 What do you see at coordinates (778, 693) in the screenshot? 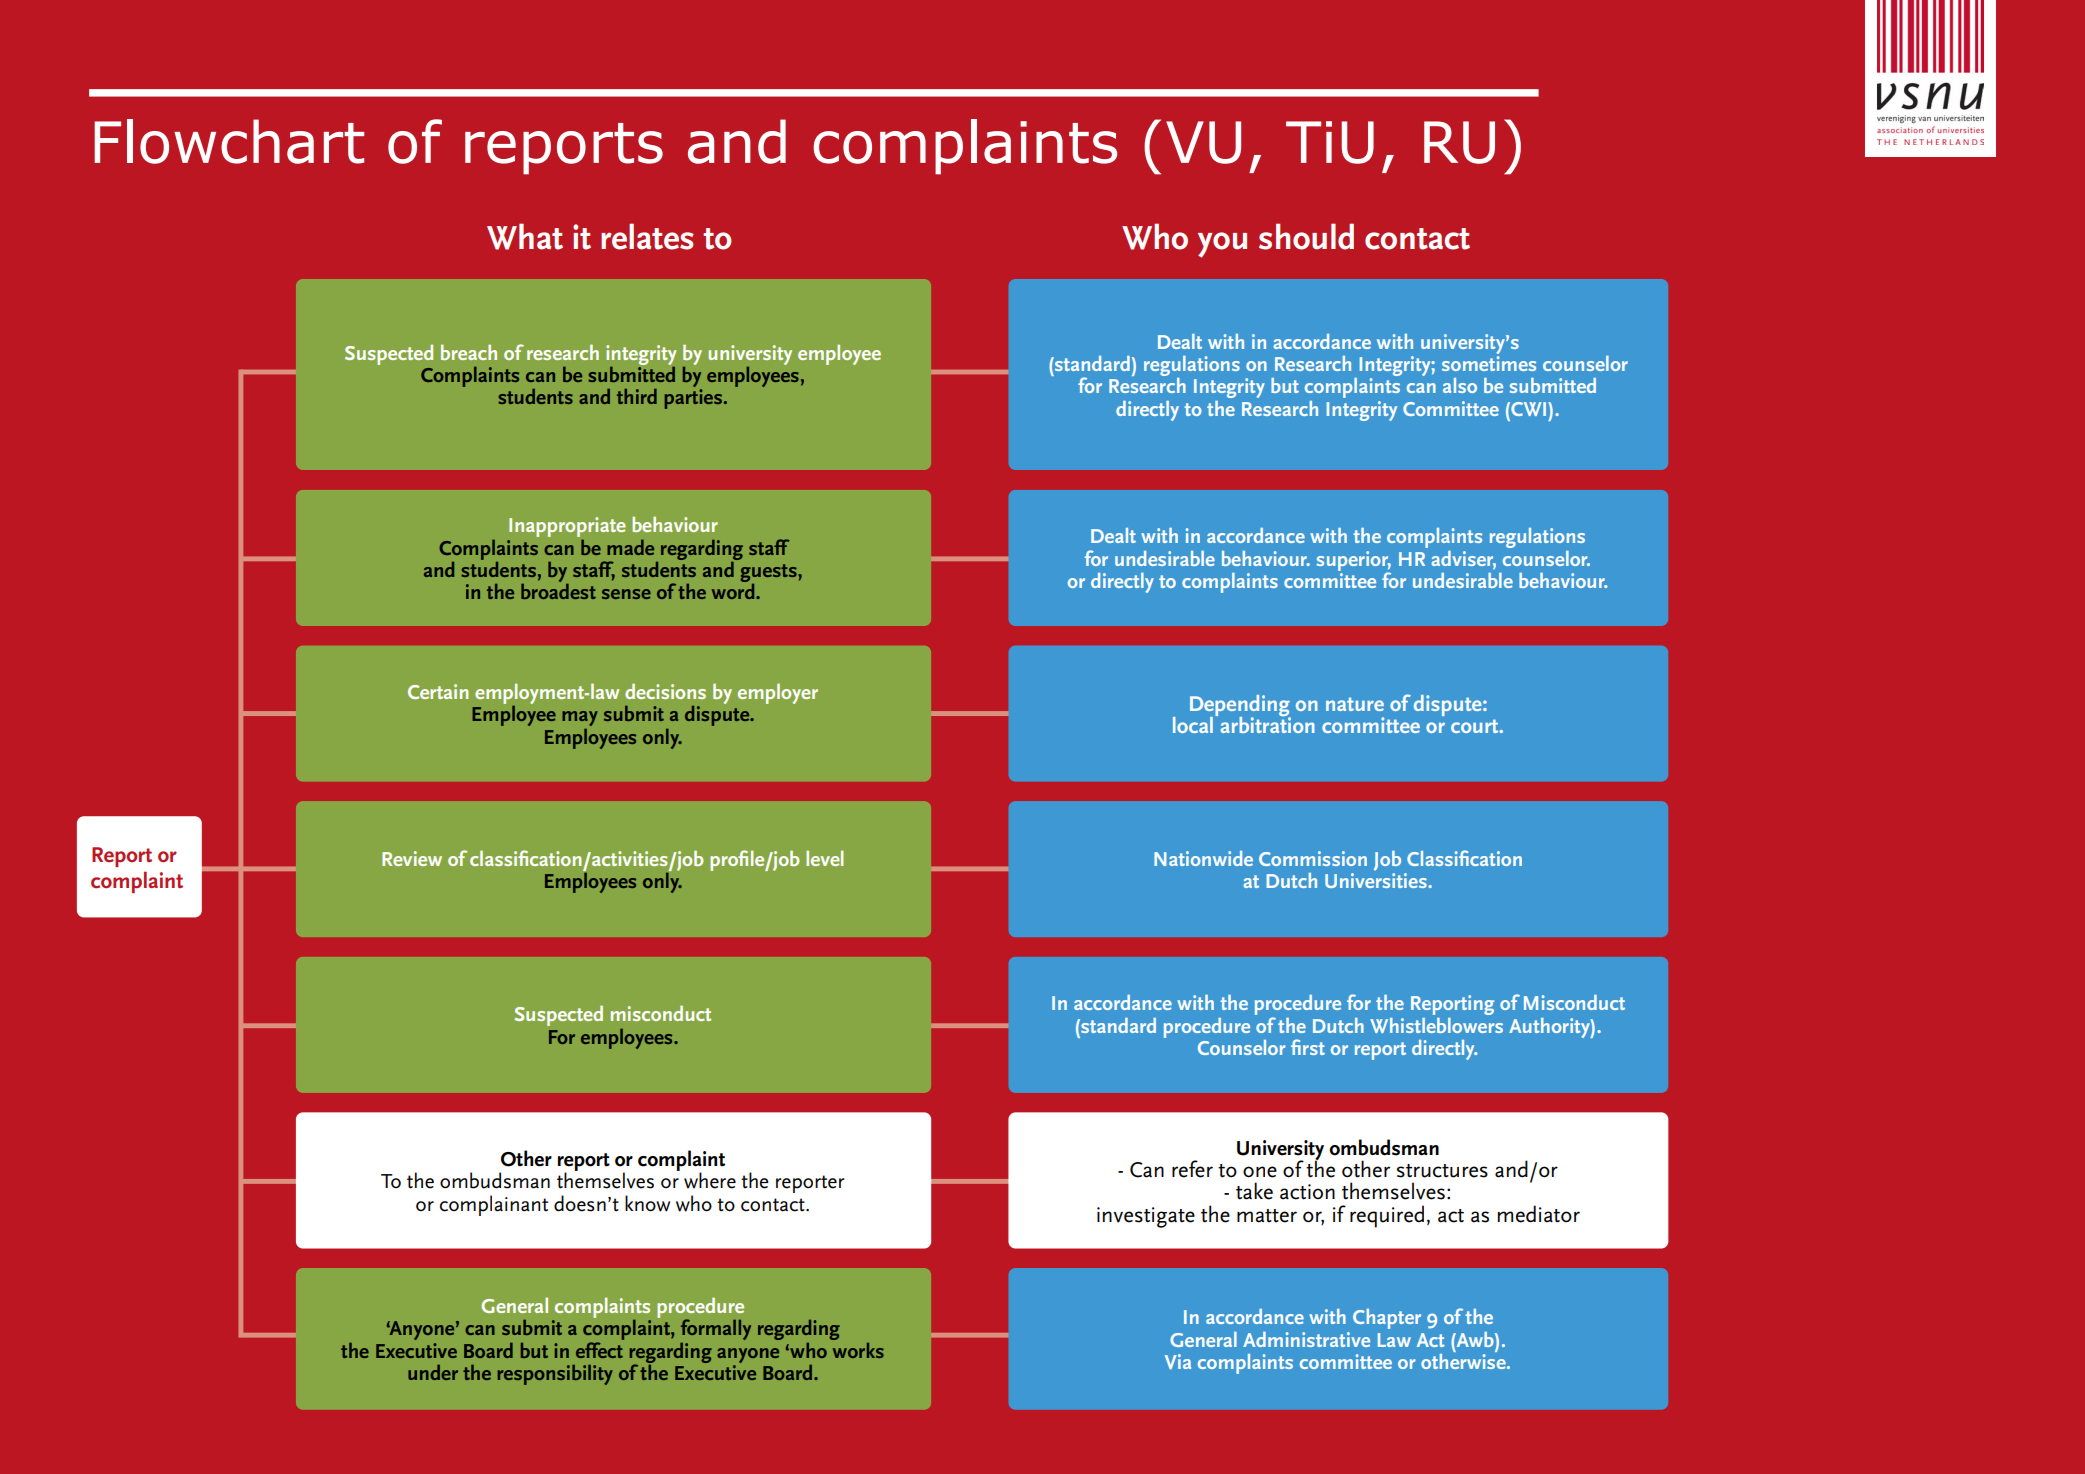
I see `employer` at bounding box center [778, 693].
